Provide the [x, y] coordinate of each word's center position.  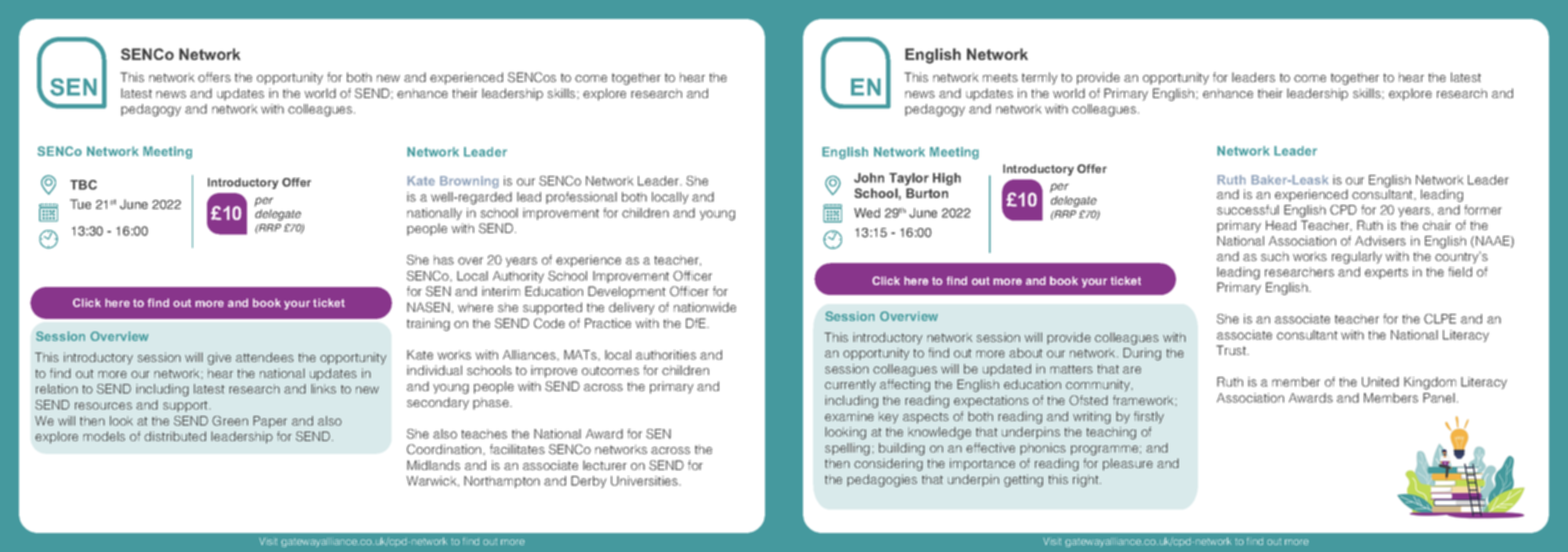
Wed [867, 213]
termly [1040, 78]
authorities [666, 355]
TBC [83, 185]
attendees [265, 357]
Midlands [433, 465]
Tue [80, 204]
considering [888, 464]
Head [1281, 225]
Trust [1232, 350]
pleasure [1128, 464]
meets [1000, 77]
